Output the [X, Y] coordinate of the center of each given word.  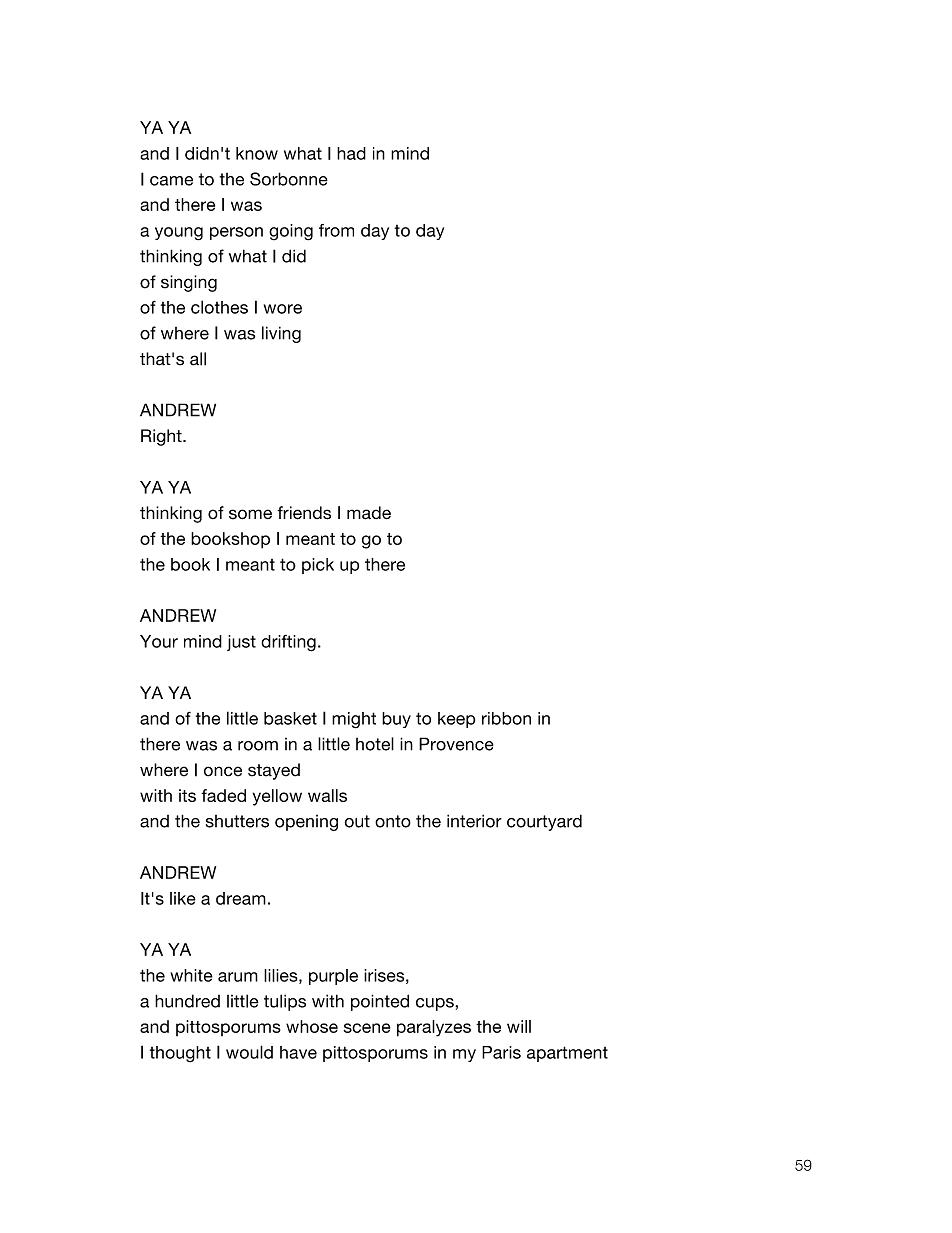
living [281, 334]
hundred [187, 1001]
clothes [219, 307]
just [241, 643]
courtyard [544, 822]
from [336, 230]
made [369, 513]
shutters [237, 821]
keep [456, 720]
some [250, 514]
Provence [456, 744]
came [171, 181]
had [351, 153]
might [354, 720]
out [357, 821]
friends [304, 513]
